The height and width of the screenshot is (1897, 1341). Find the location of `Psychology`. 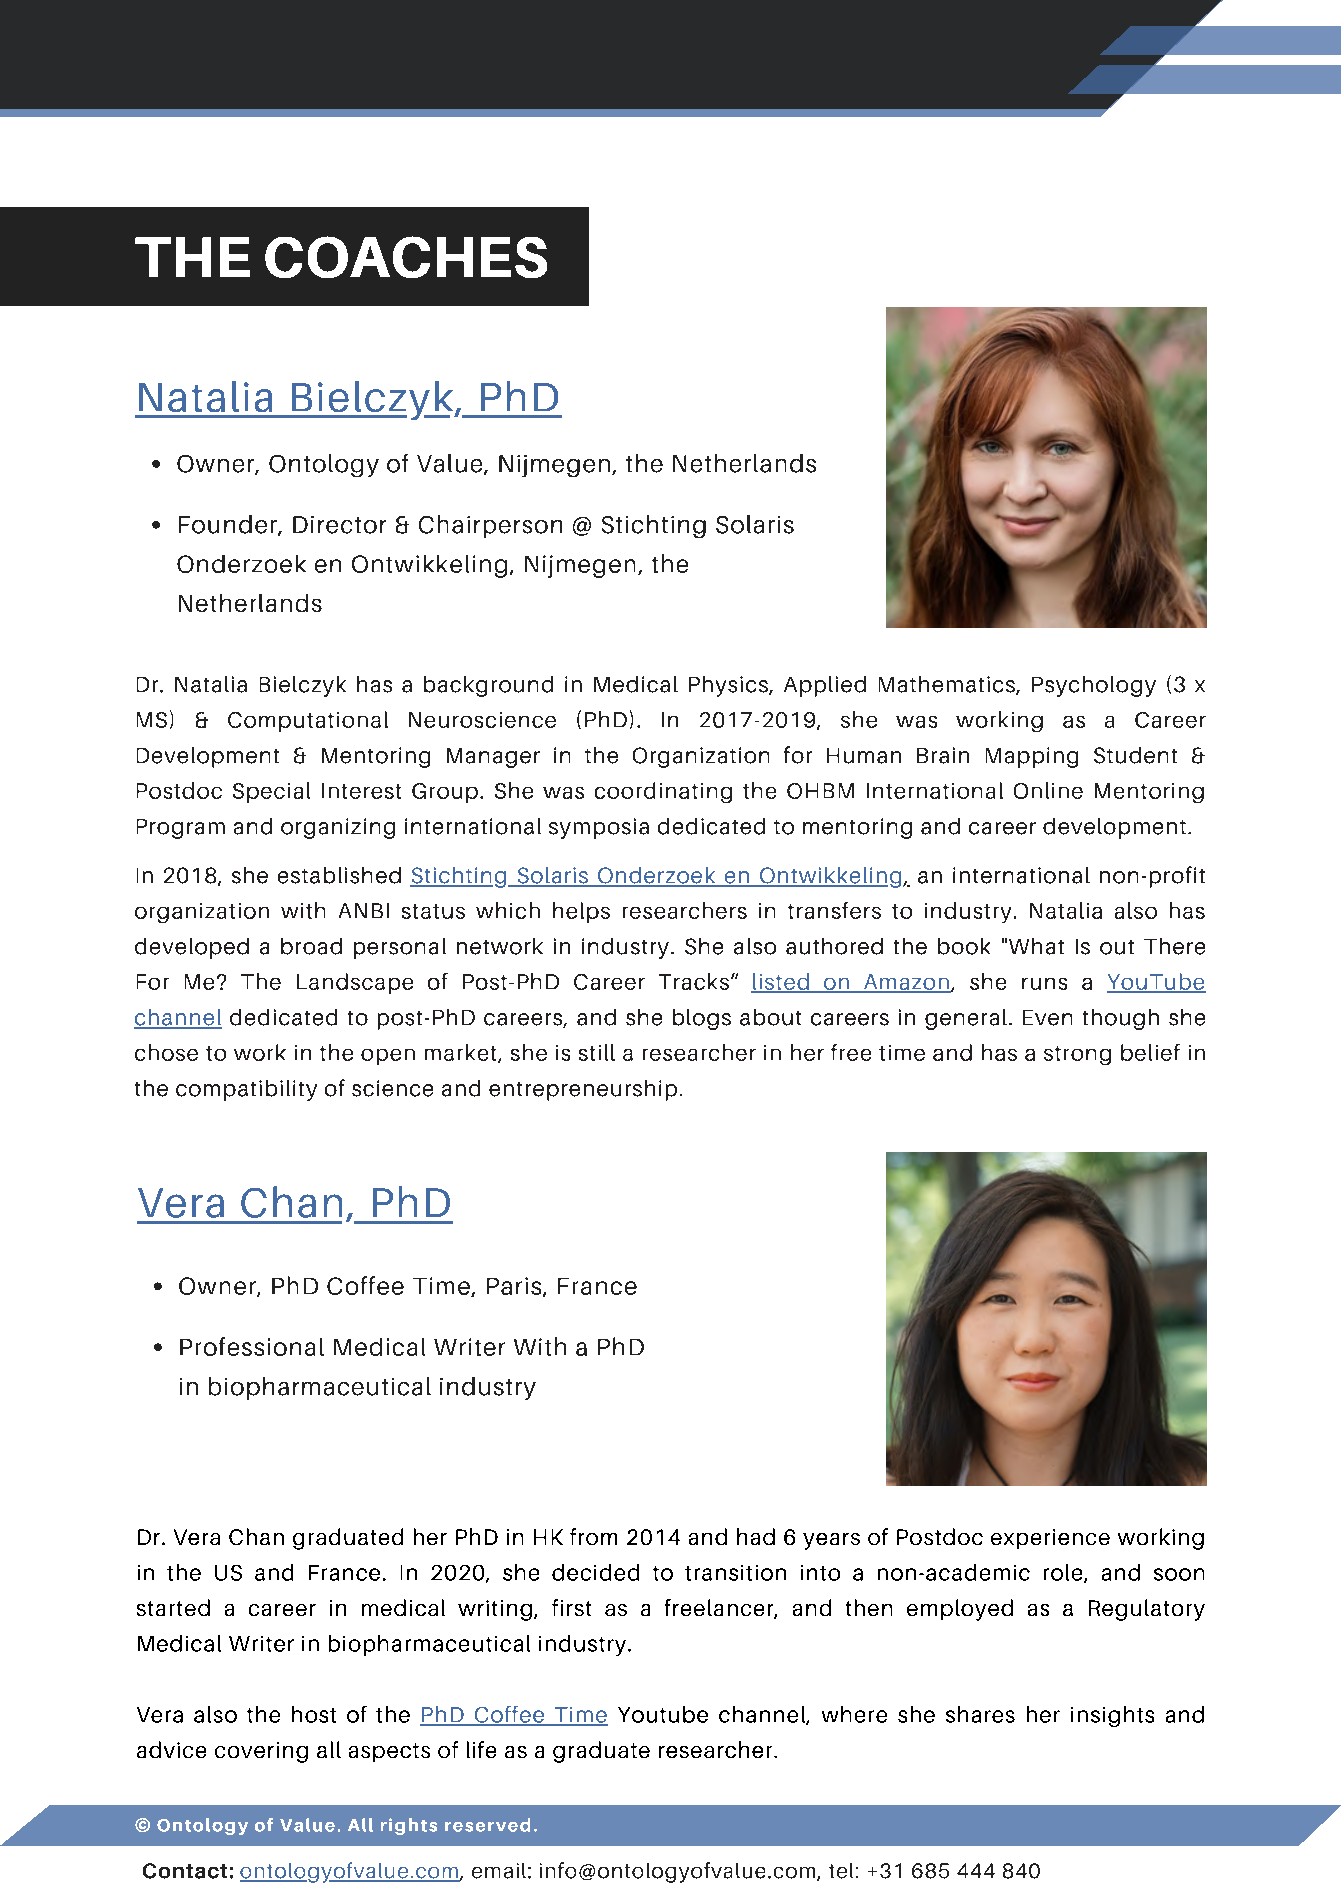

Psychology is located at coordinates (1094, 686).
